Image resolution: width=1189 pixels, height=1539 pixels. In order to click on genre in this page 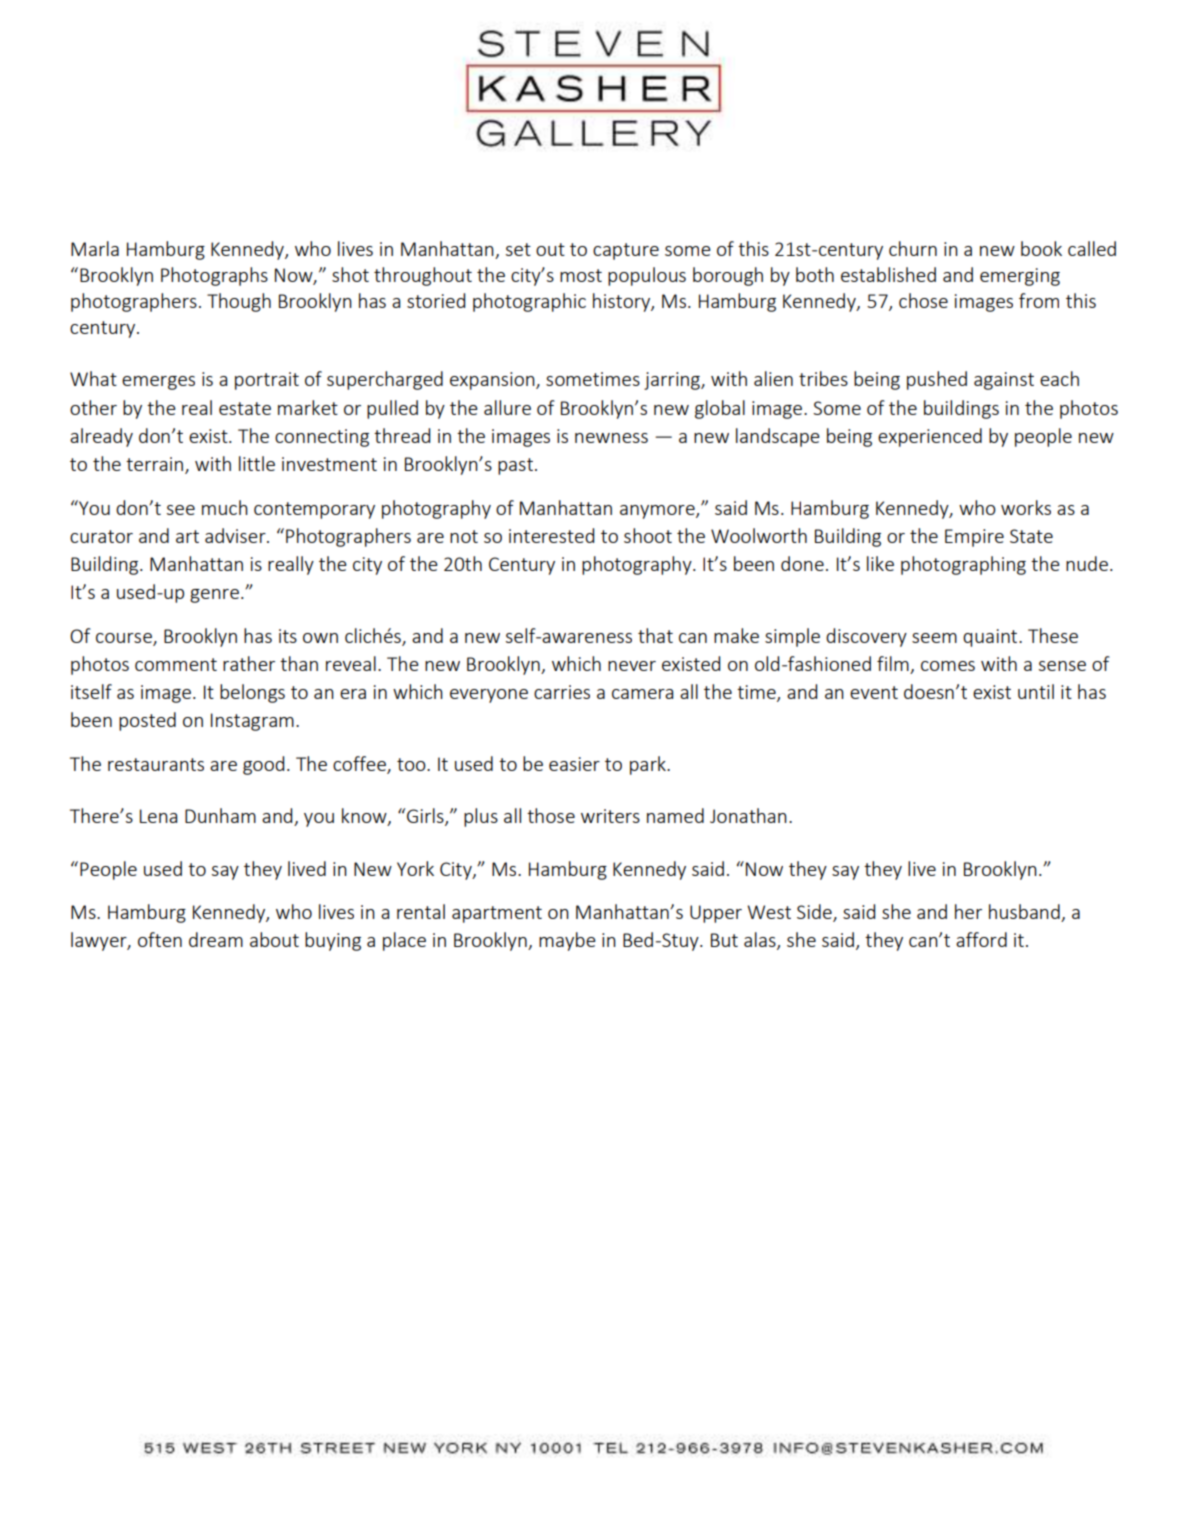, I will do `click(214, 596)`.
